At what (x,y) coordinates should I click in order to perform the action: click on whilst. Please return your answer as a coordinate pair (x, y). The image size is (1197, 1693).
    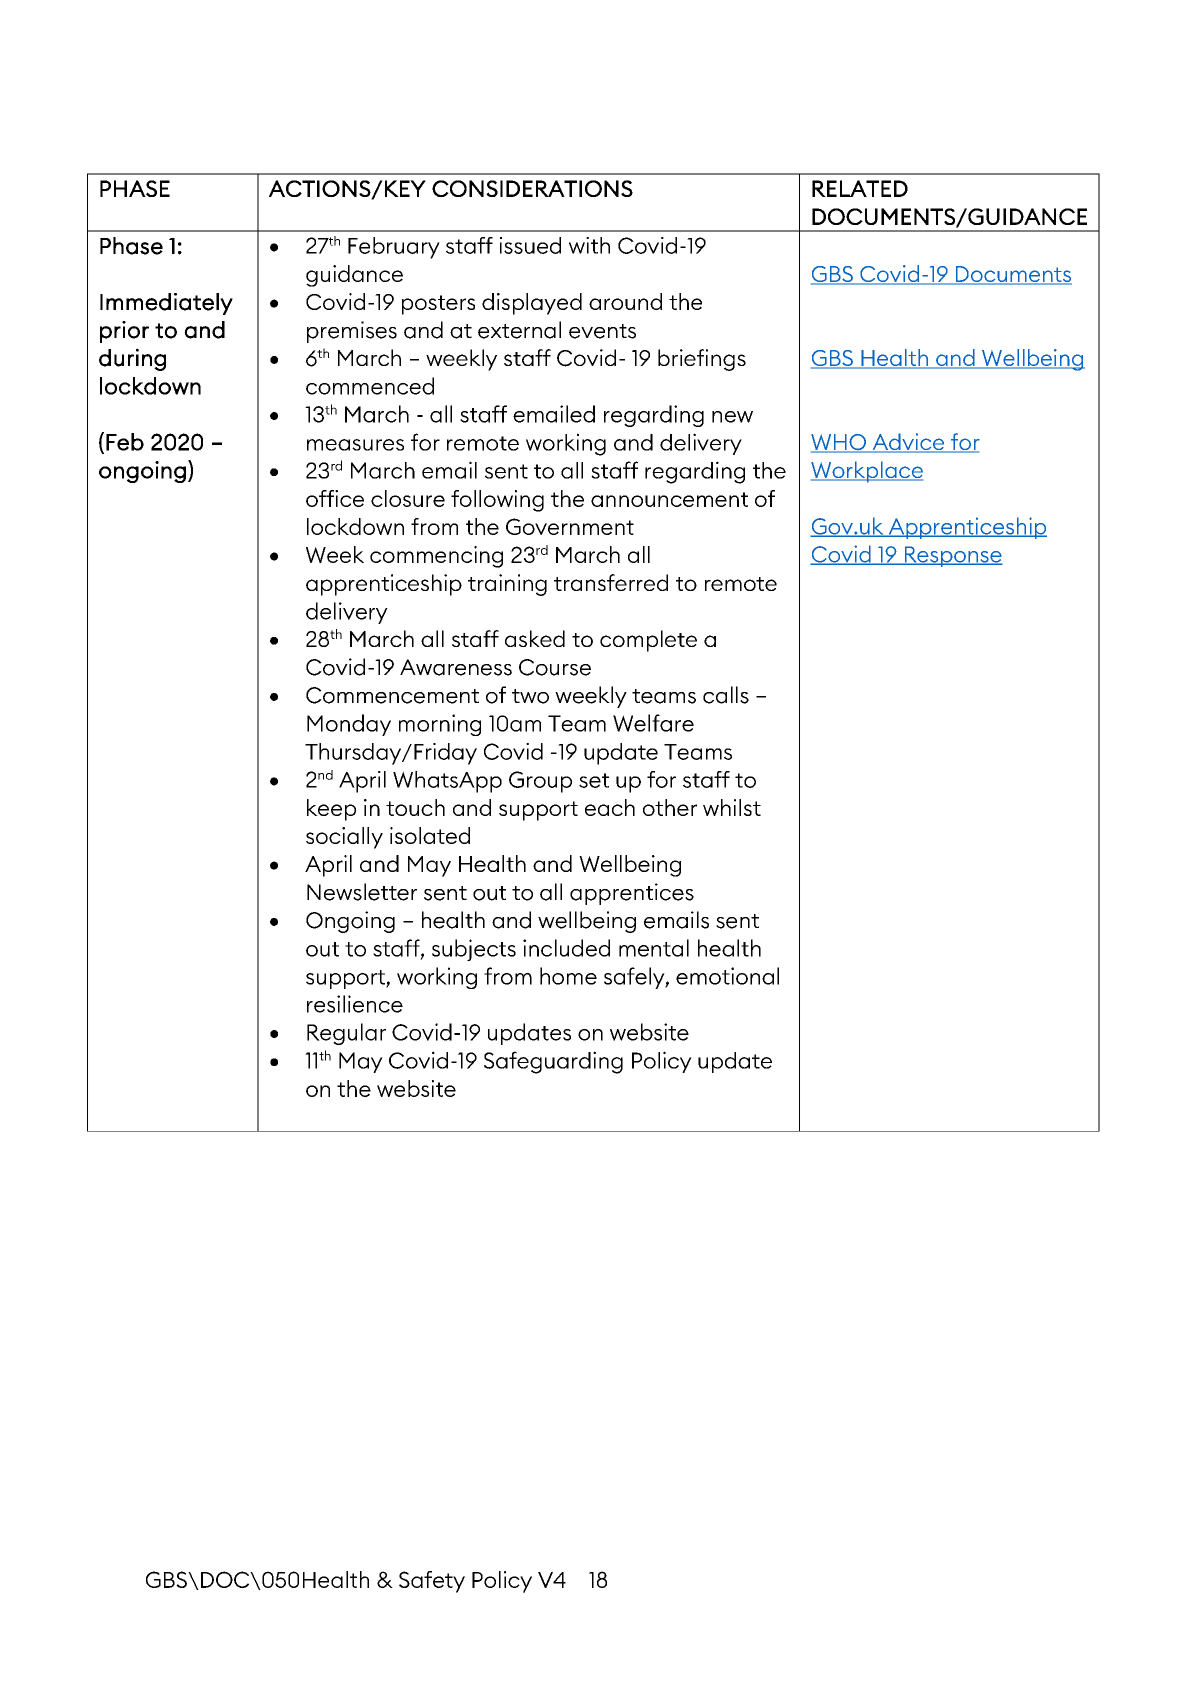
    Looking at the image, I should click on (732, 807).
